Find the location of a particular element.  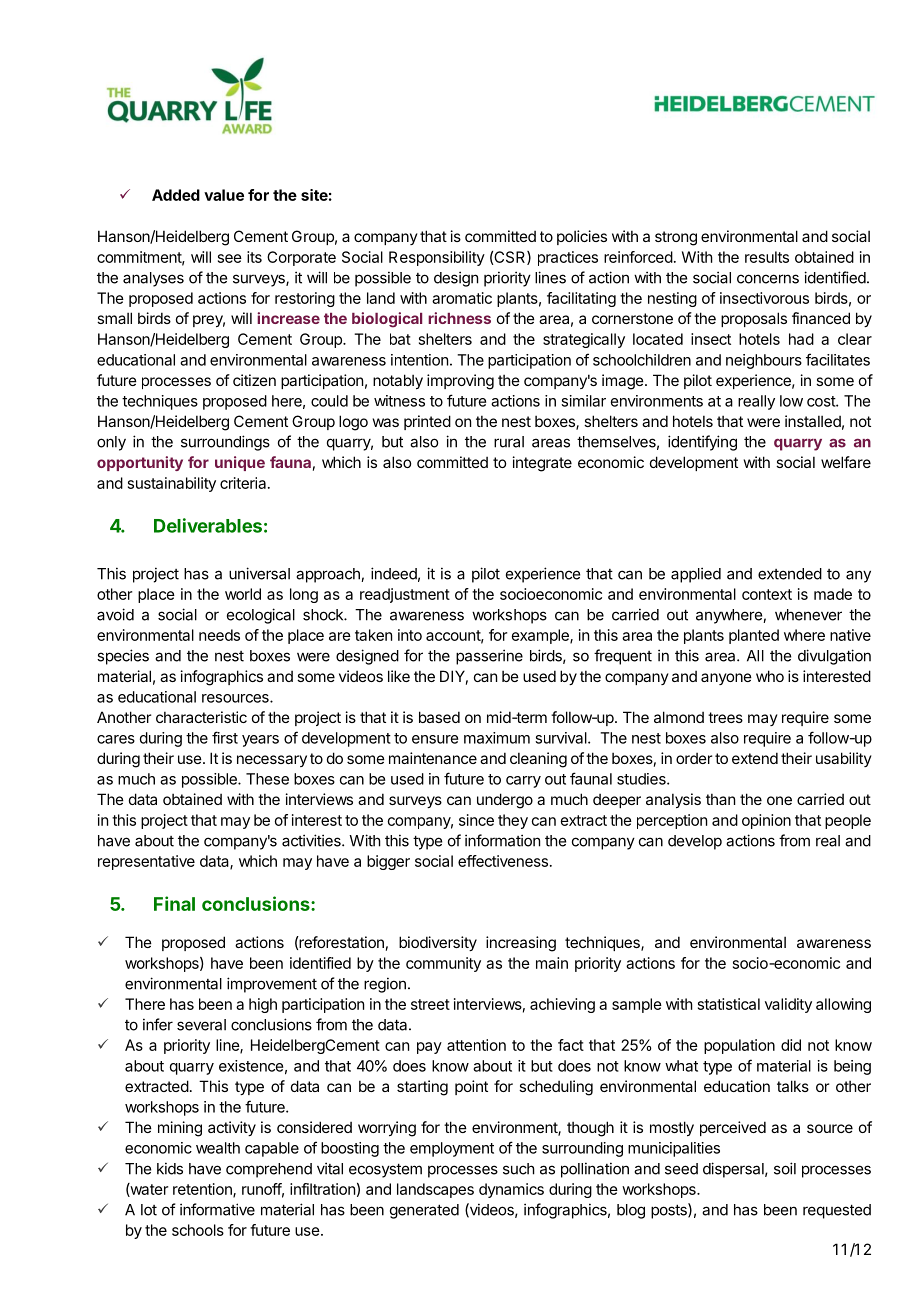

rural is located at coordinates (509, 442).
